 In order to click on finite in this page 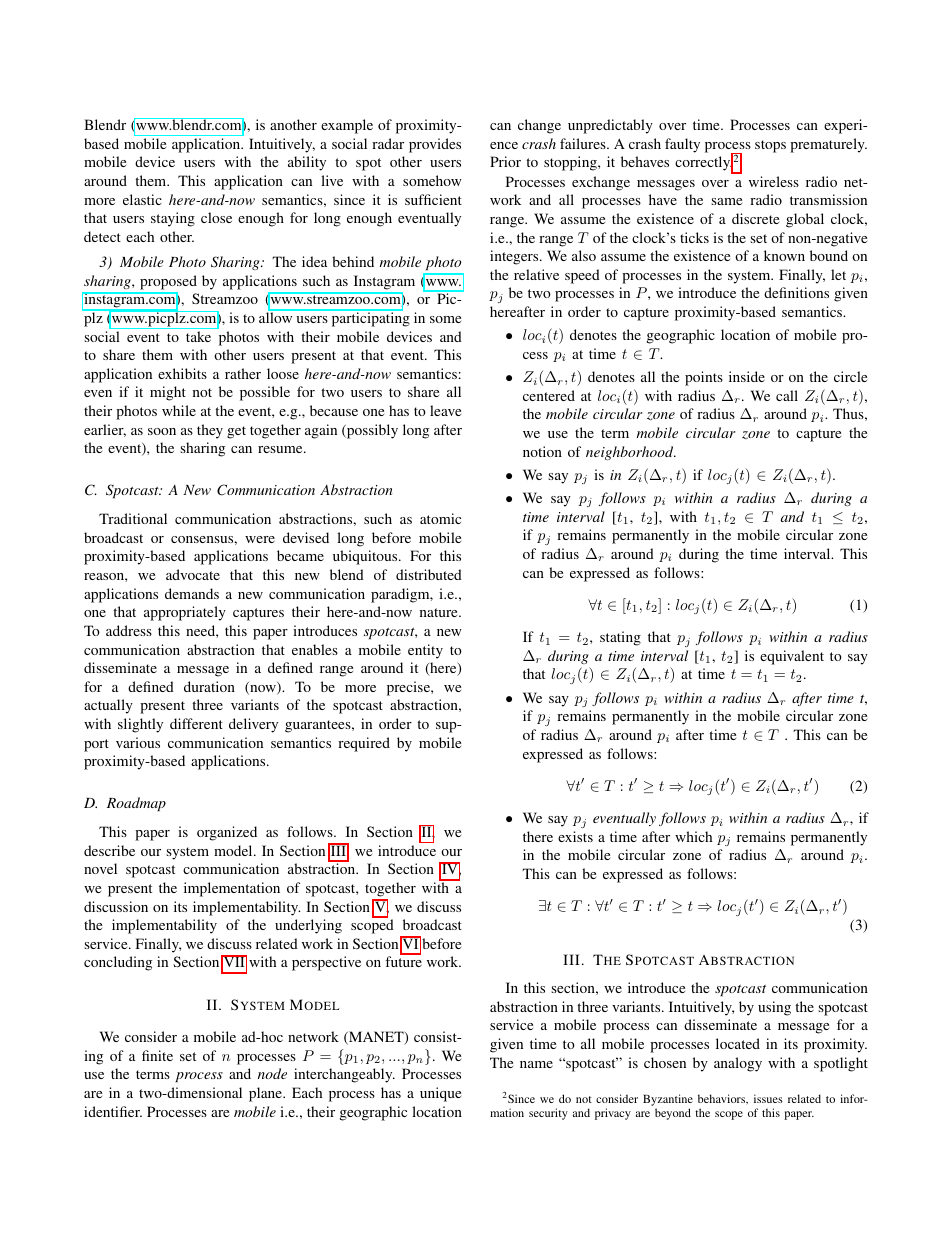, I will do `click(157, 1055)`.
